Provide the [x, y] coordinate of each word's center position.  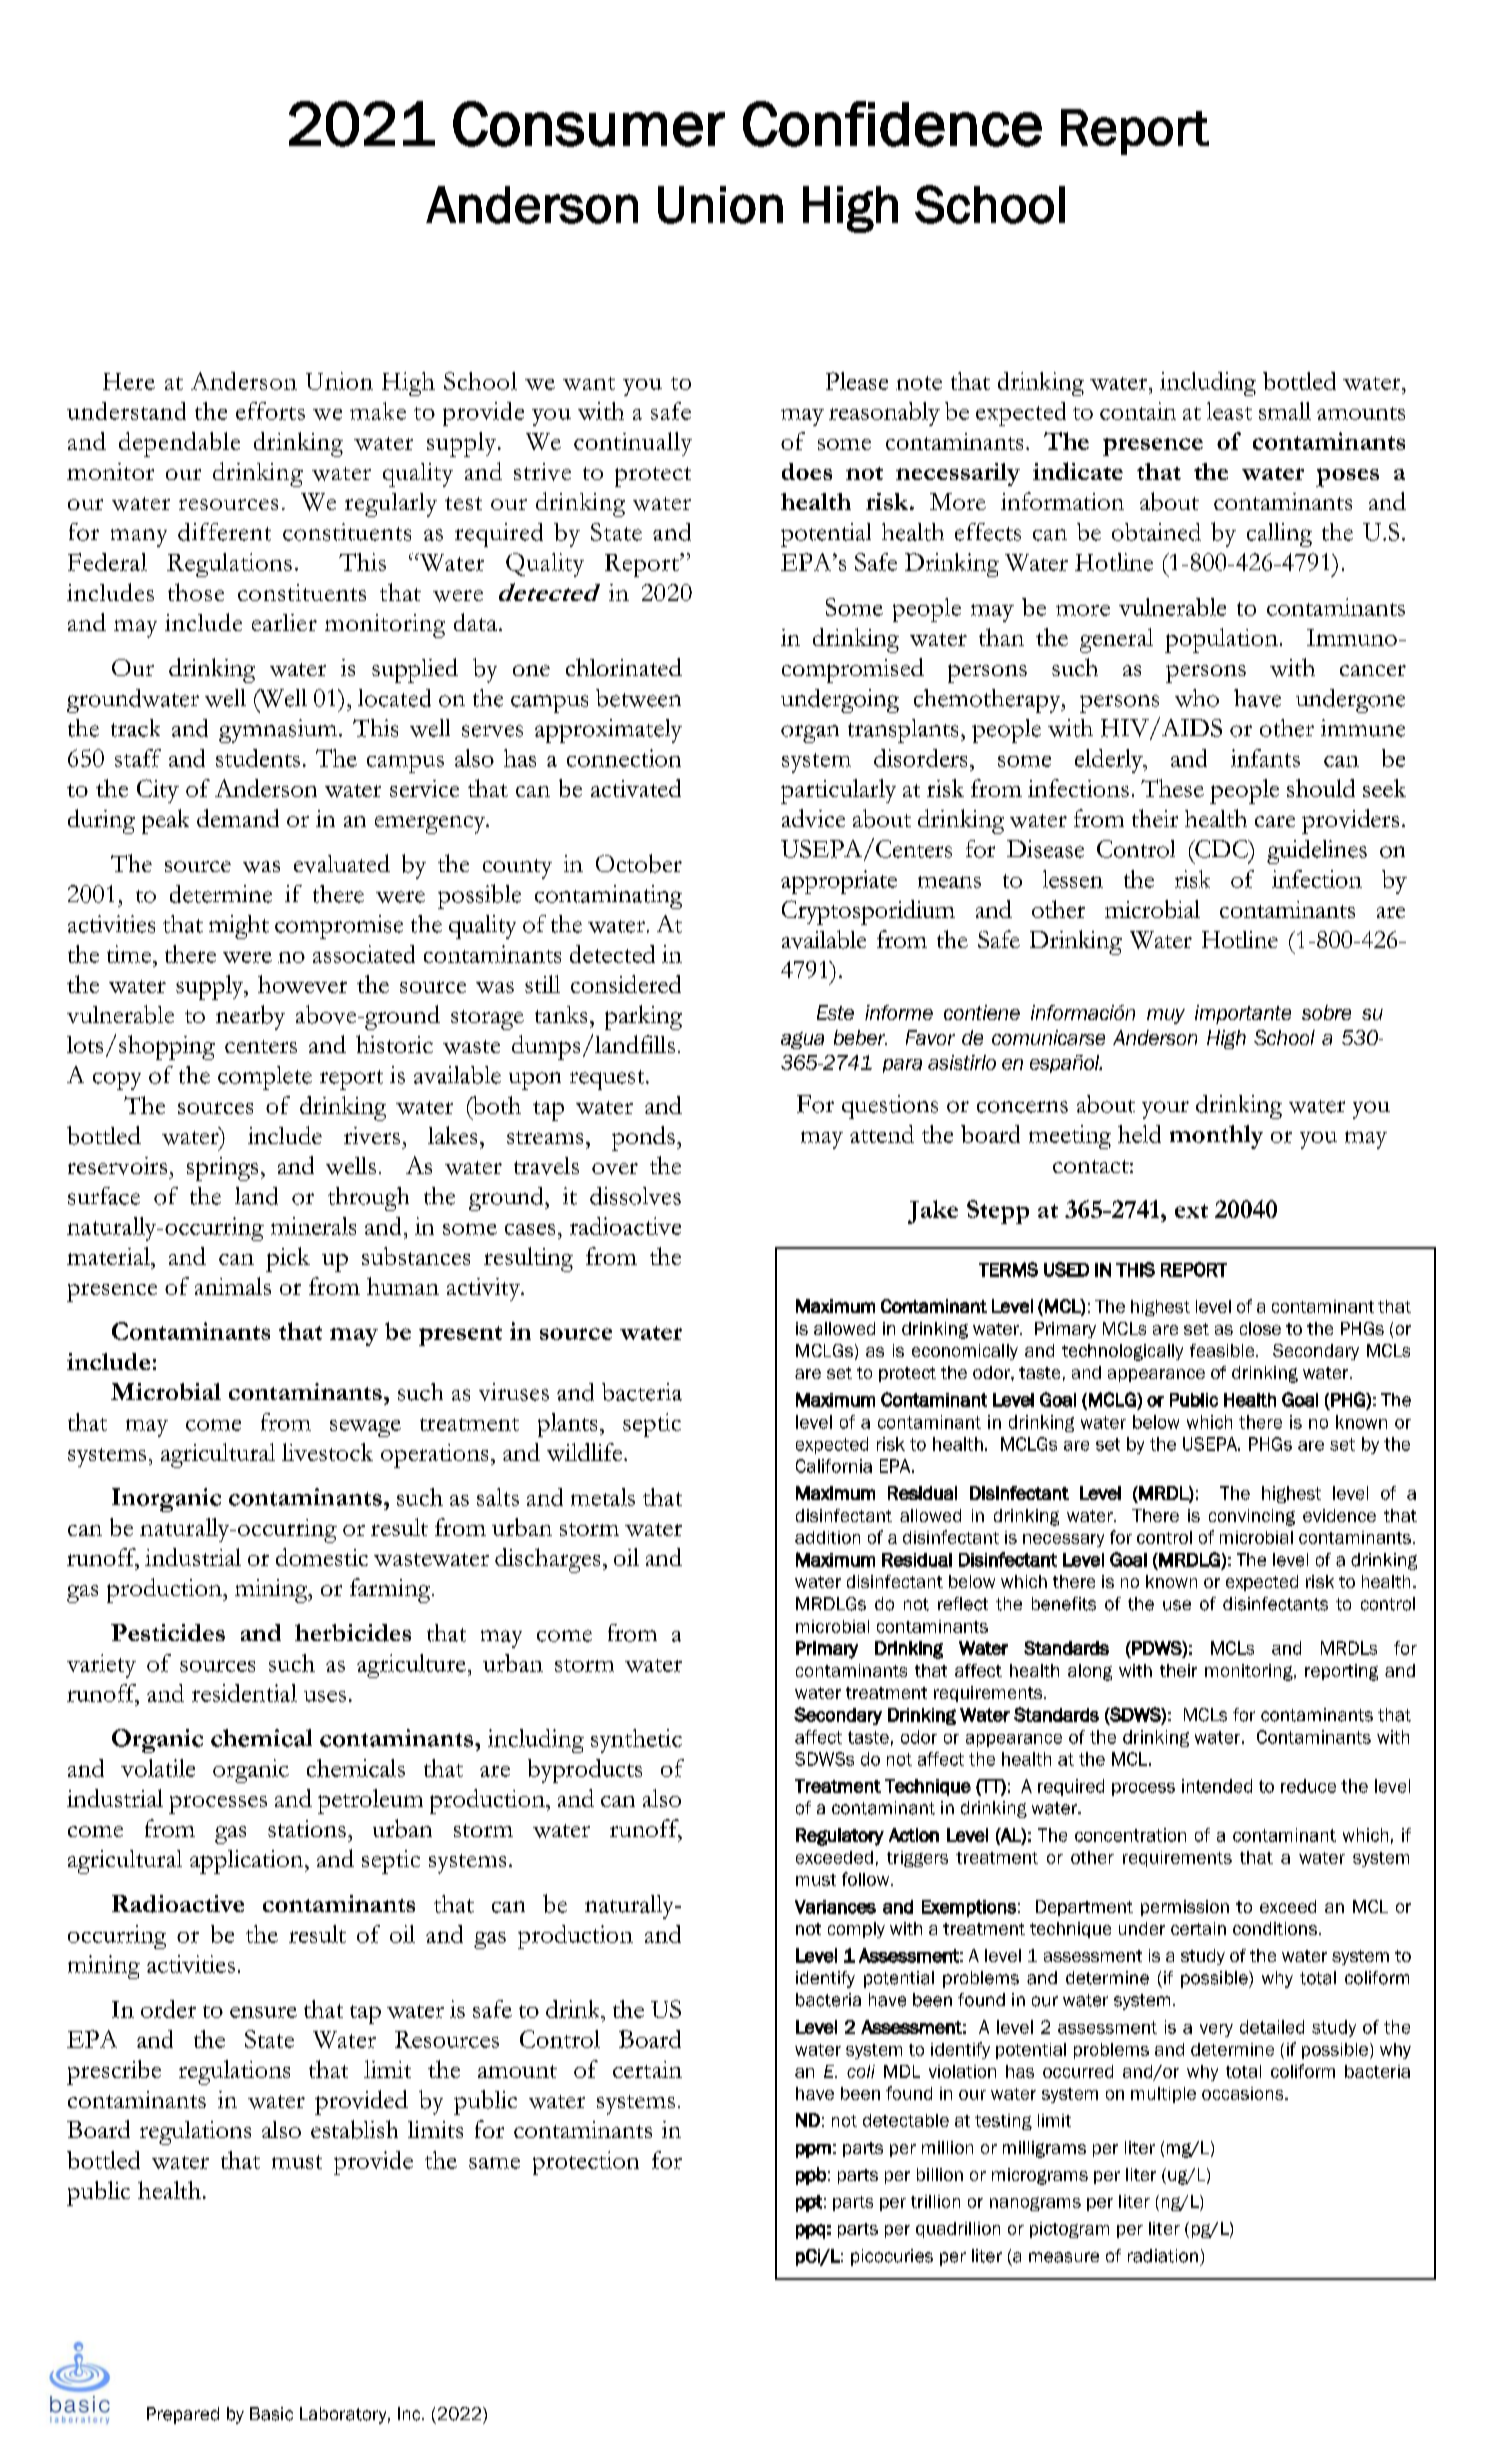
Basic [271, 2414]
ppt [809, 2203]
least [1229, 411]
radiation [1163, 2256]
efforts [270, 411]
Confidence [892, 124]
